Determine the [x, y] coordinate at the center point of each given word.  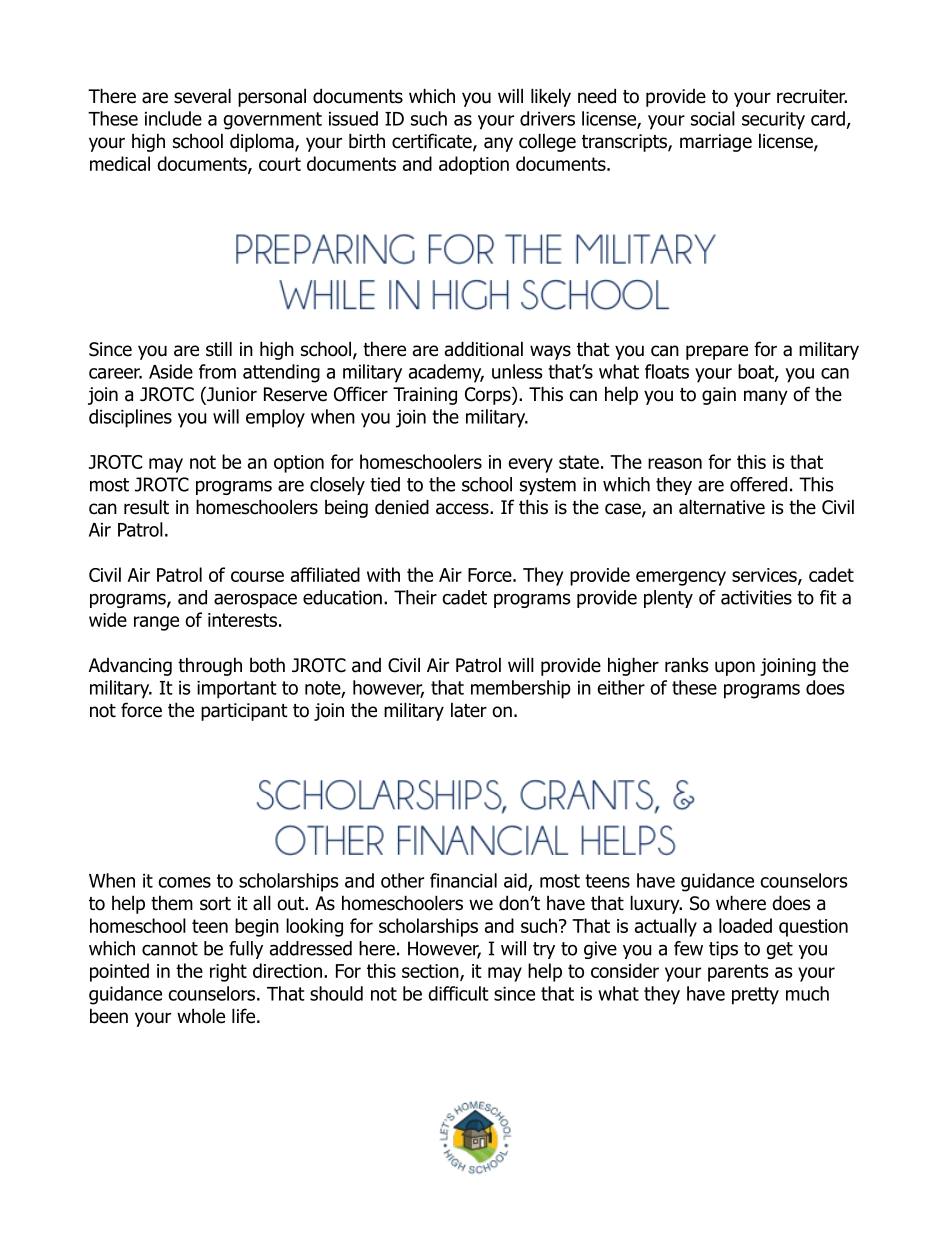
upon [735, 668]
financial [463, 880]
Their [415, 597]
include [173, 118]
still [219, 349]
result [146, 507]
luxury [656, 904]
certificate [433, 142]
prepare [717, 352]
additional [484, 349]
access [463, 509]
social [713, 118]
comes [184, 882]
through [210, 666]
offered [758, 484]
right [228, 972]
